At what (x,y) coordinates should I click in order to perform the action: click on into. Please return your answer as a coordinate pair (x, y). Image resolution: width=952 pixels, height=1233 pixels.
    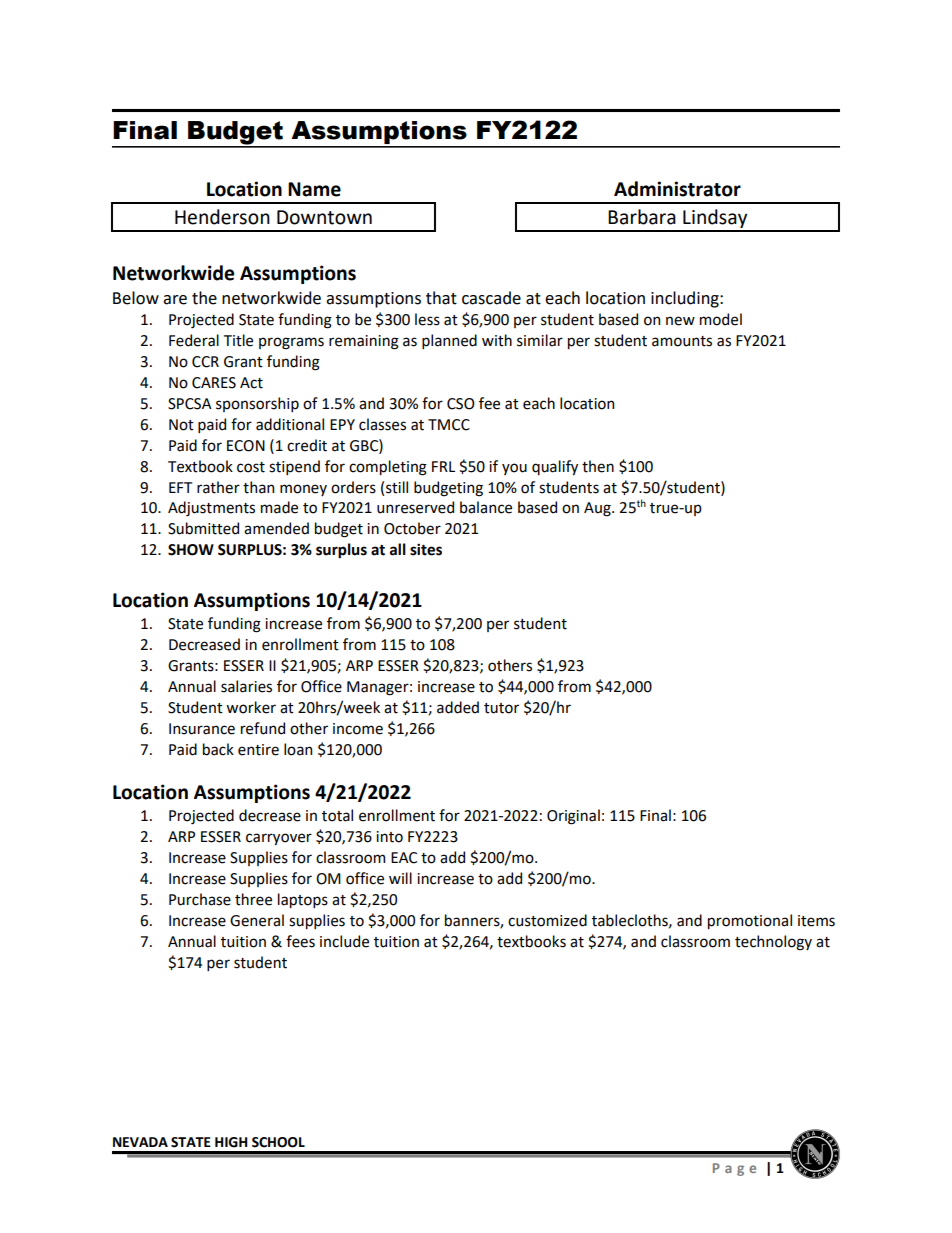
    Looking at the image, I should click on (389, 837).
